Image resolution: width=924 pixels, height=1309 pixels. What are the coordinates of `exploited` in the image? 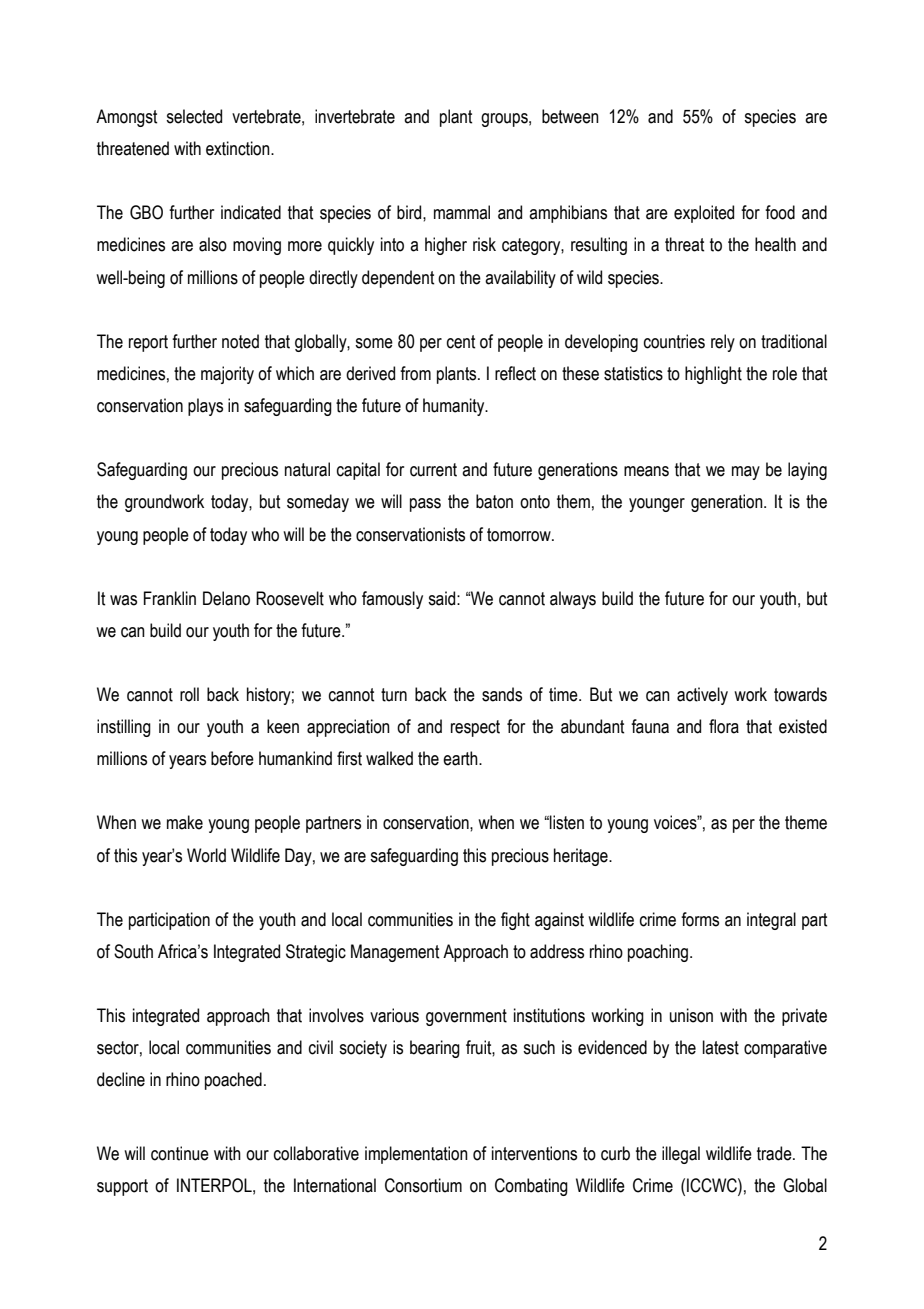 It's located at (704, 214).
